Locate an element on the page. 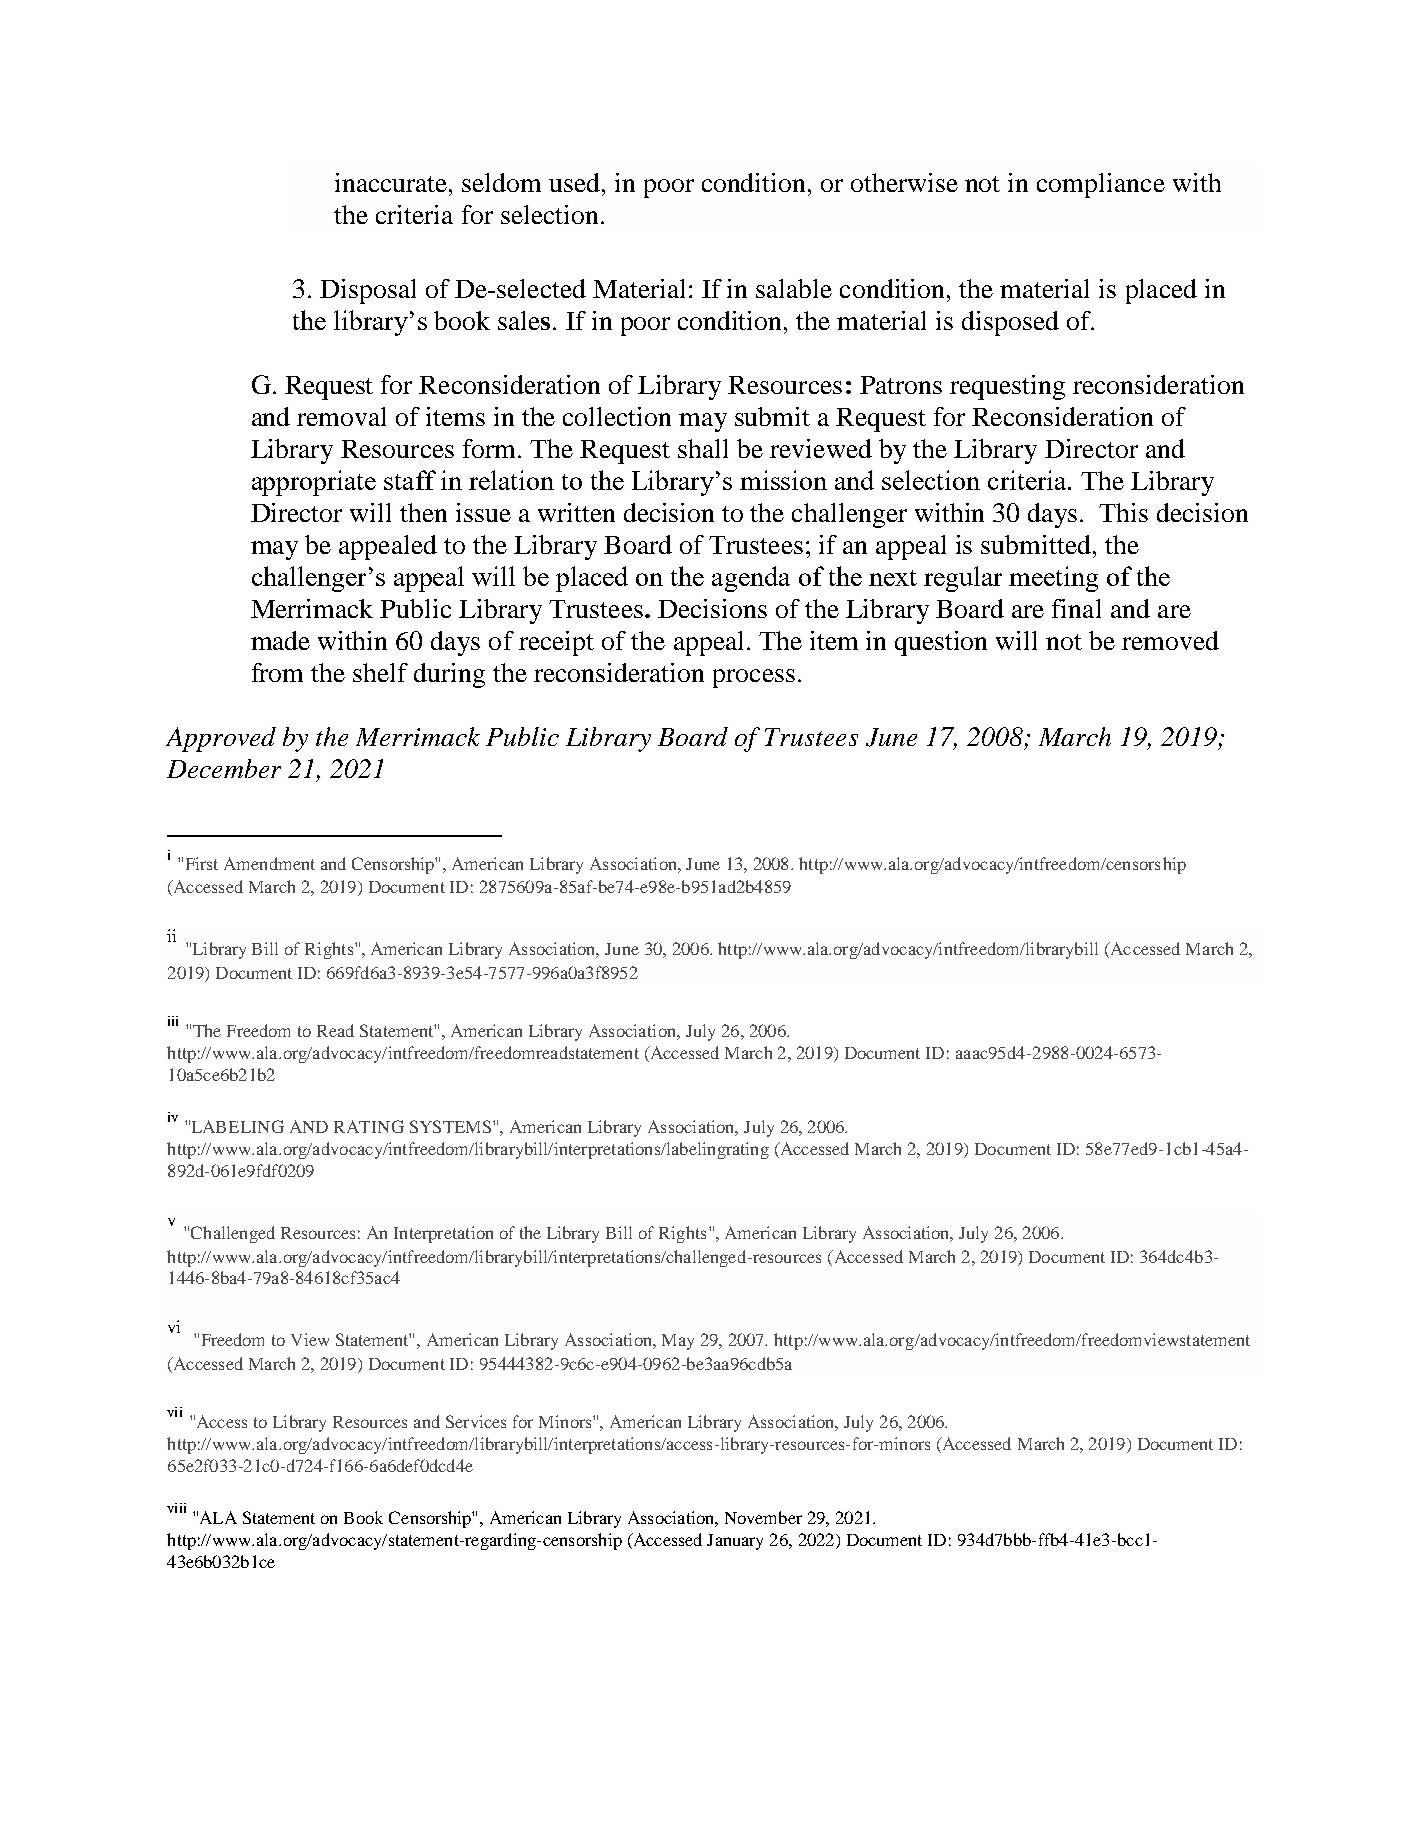  question is located at coordinates (941, 643).
